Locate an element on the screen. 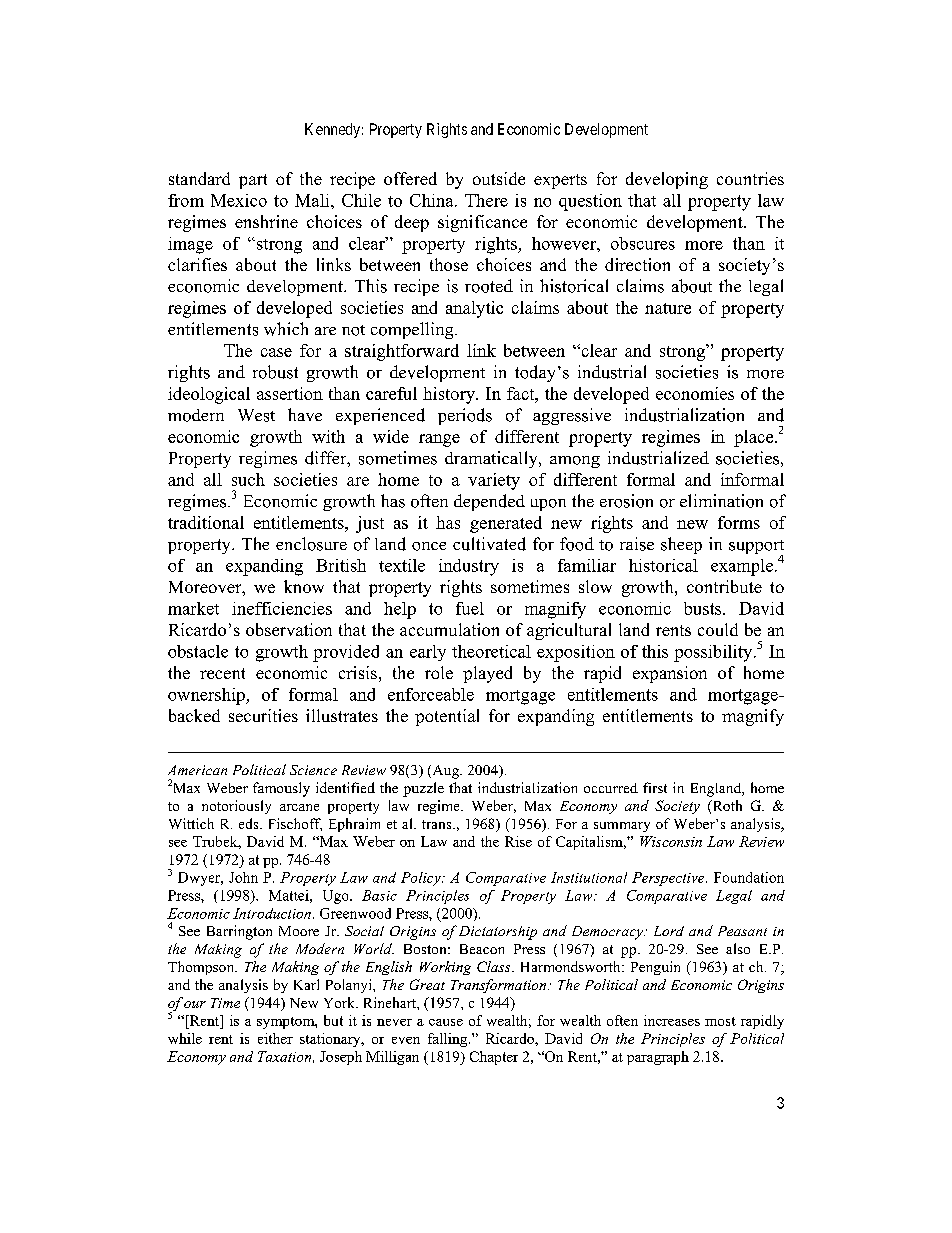 The height and width of the screenshot is (1233, 952). developing is located at coordinates (667, 180).
